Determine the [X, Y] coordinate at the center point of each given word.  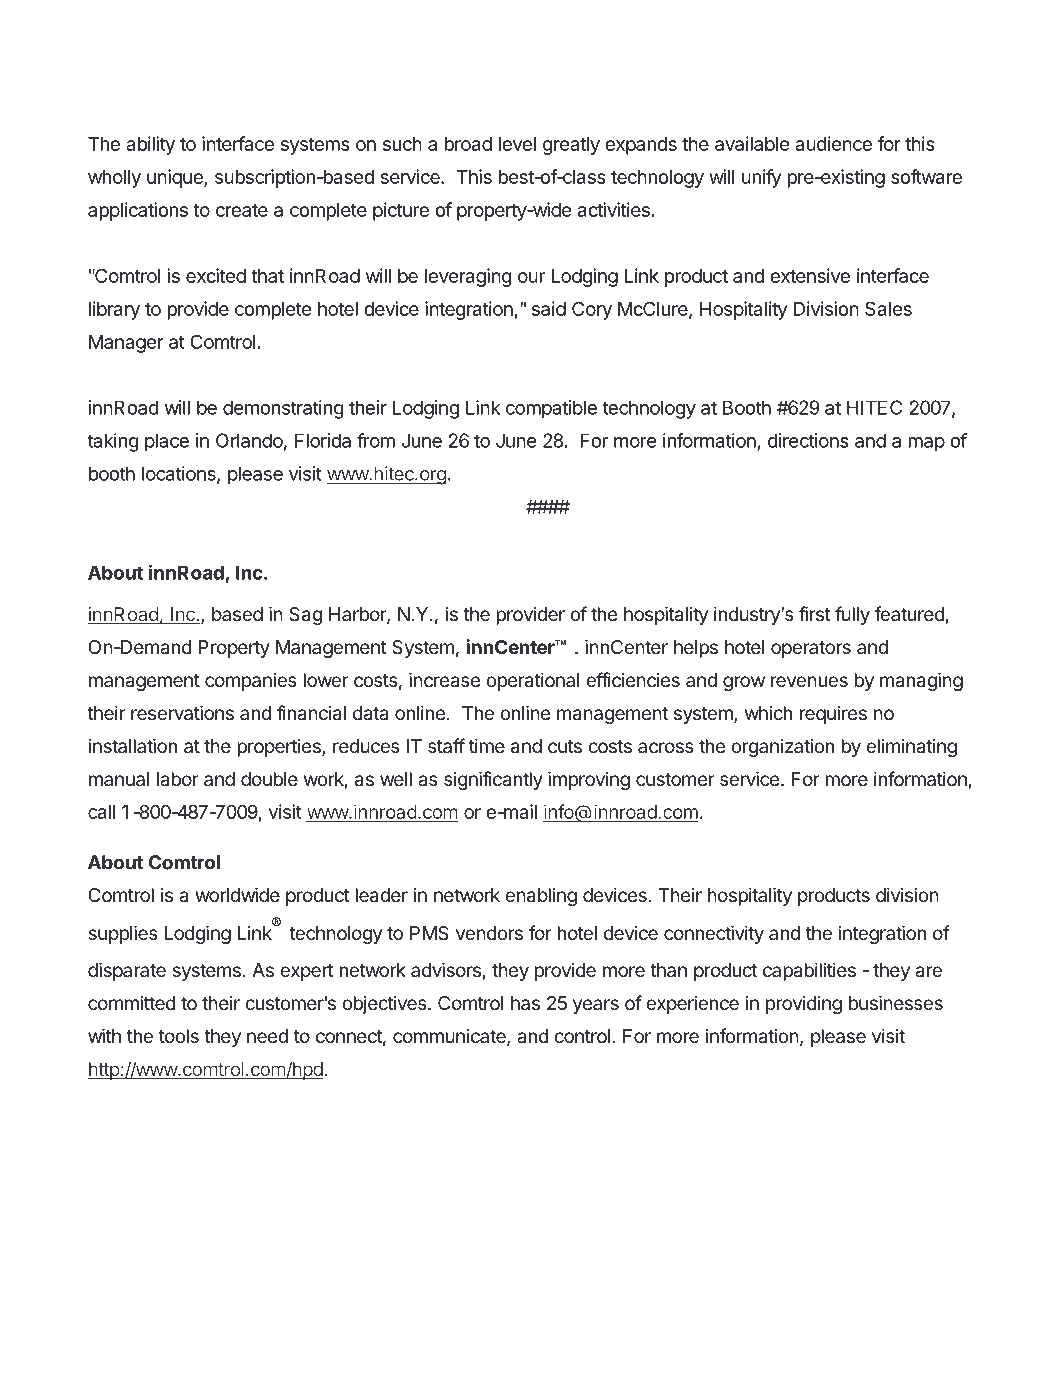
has [525, 1003]
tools [179, 1036]
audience [833, 143]
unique [176, 178]
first [815, 613]
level [517, 144]
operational [532, 681]
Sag [305, 616]
